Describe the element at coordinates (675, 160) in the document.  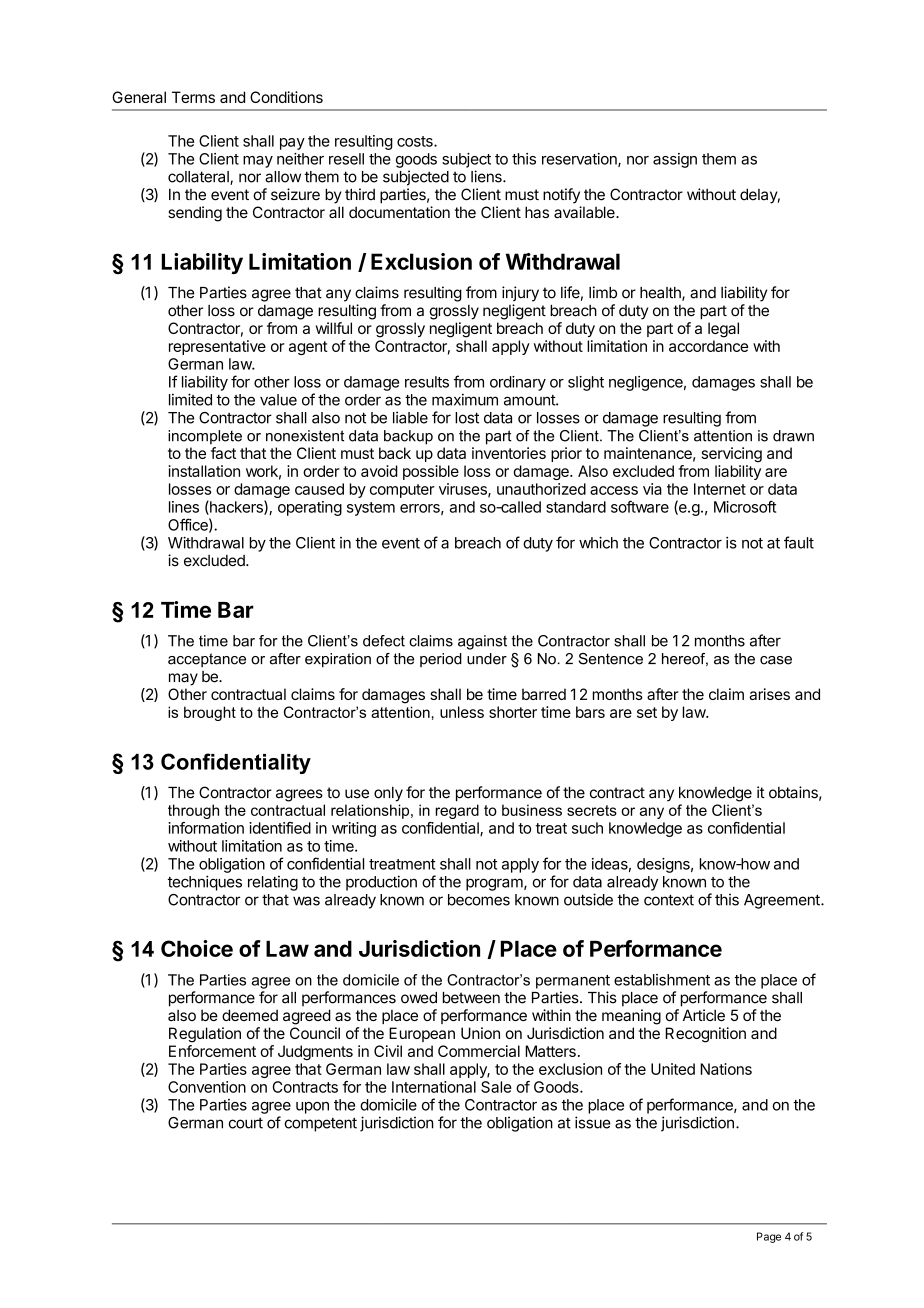
I see `assign` at that location.
